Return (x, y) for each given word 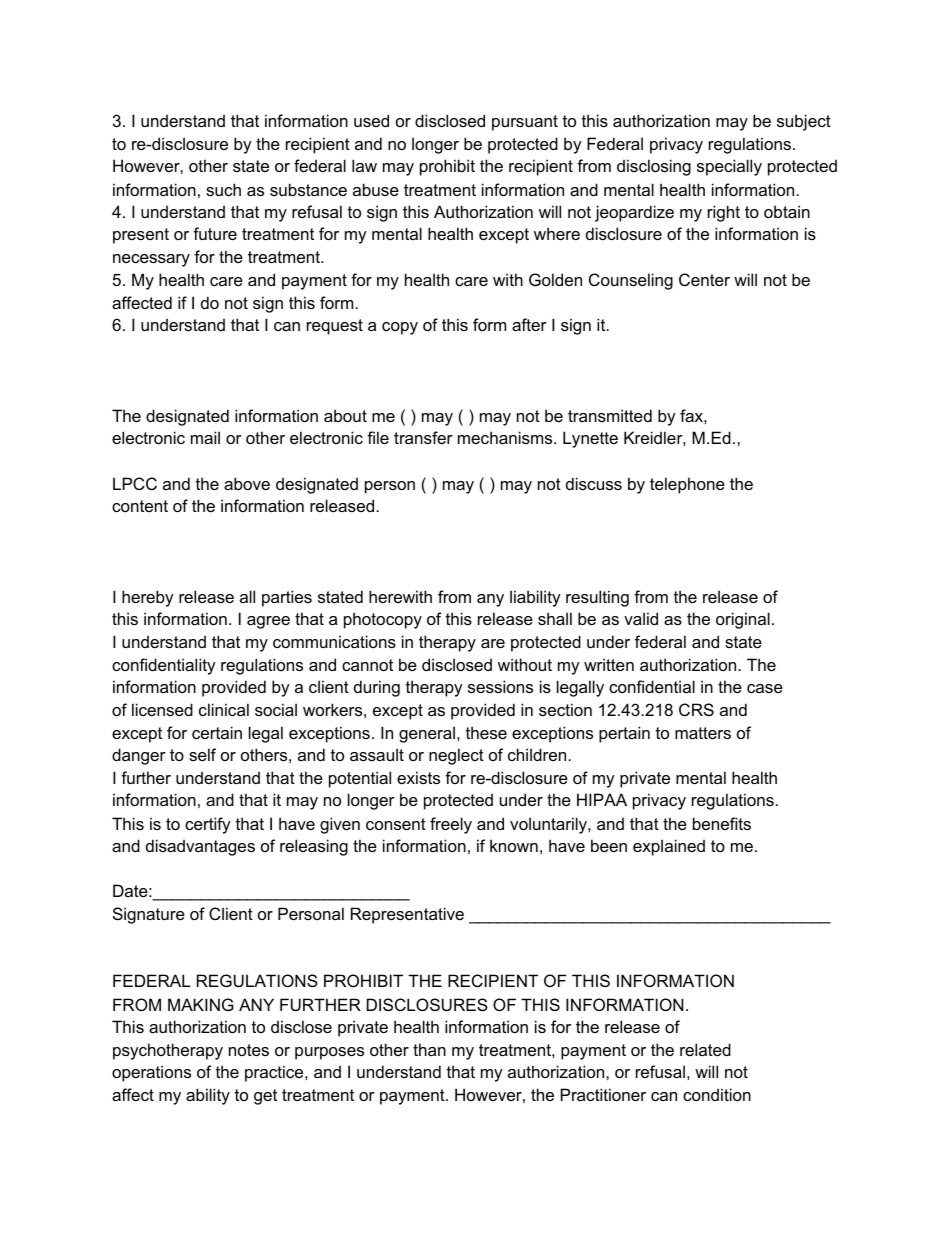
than (429, 1049)
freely (451, 825)
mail (205, 437)
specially (729, 167)
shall (555, 618)
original (743, 620)
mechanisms (506, 437)
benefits (722, 823)
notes (249, 1050)
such (223, 189)
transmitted (610, 415)
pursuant (525, 123)
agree (268, 622)
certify (208, 825)
